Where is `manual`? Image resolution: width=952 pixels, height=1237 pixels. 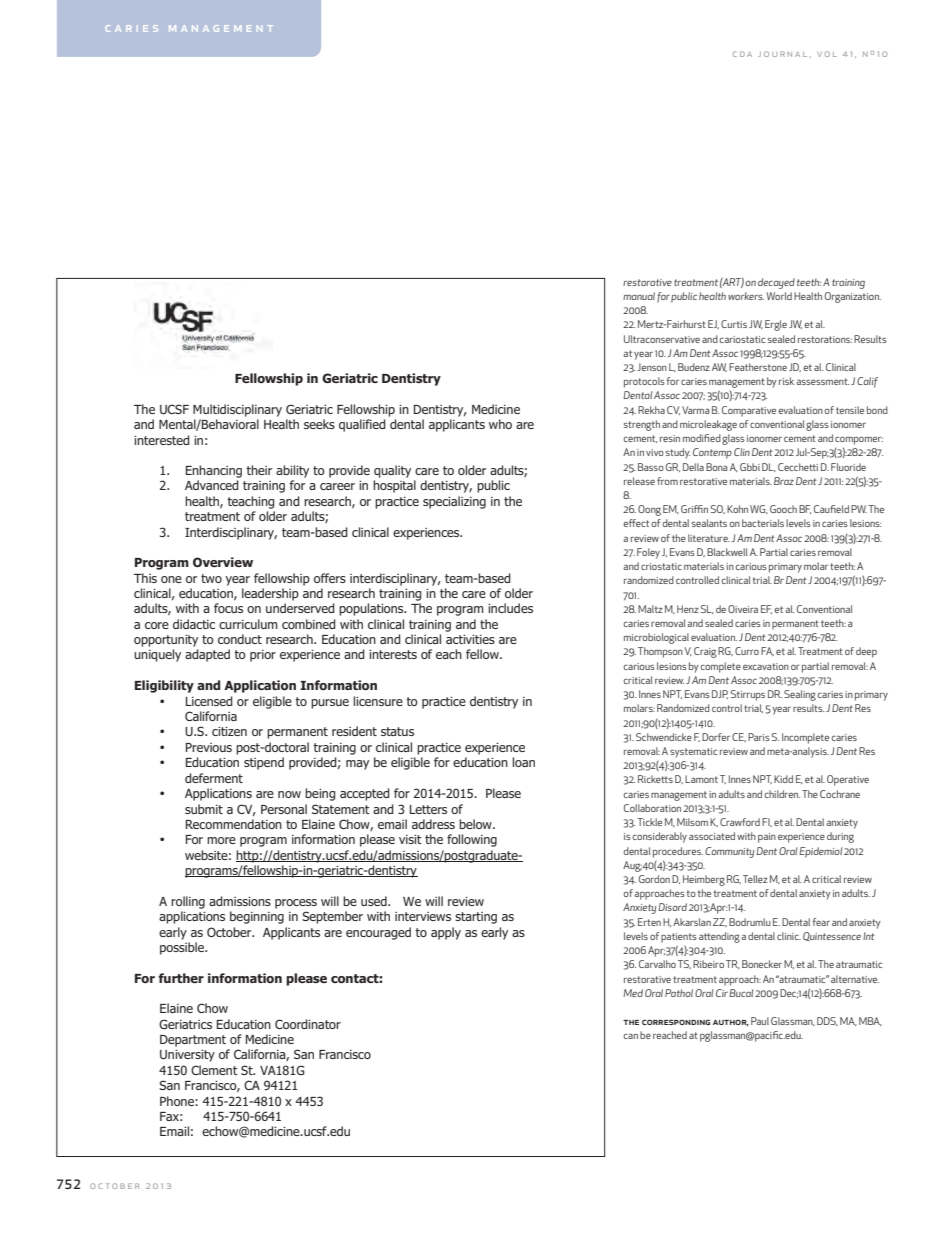
manual is located at coordinates (639, 296).
